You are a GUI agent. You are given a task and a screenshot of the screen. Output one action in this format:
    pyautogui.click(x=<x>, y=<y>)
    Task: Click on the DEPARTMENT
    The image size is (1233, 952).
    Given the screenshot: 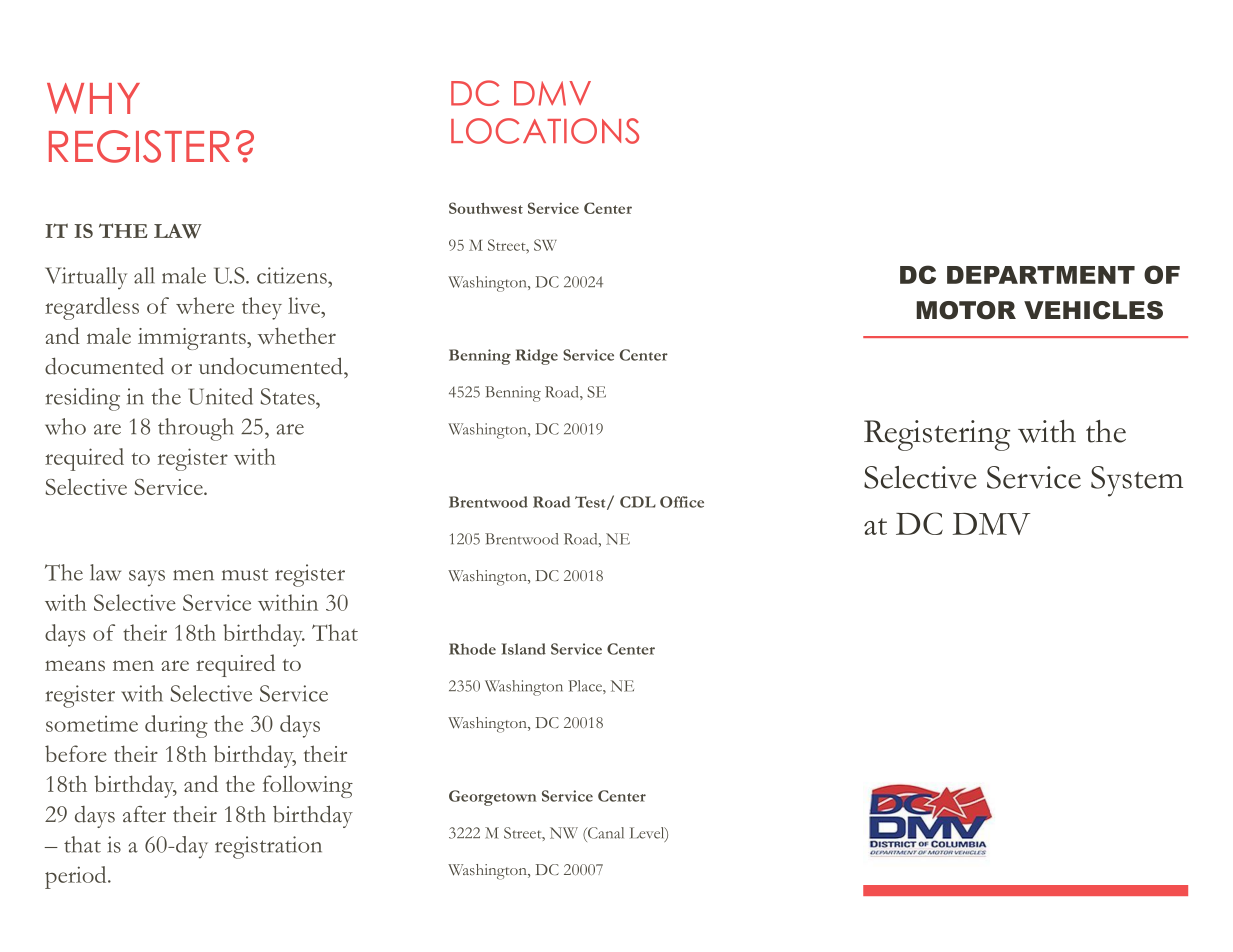 What is the action you would take?
    pyautogui.click(x=1041, y=275)
